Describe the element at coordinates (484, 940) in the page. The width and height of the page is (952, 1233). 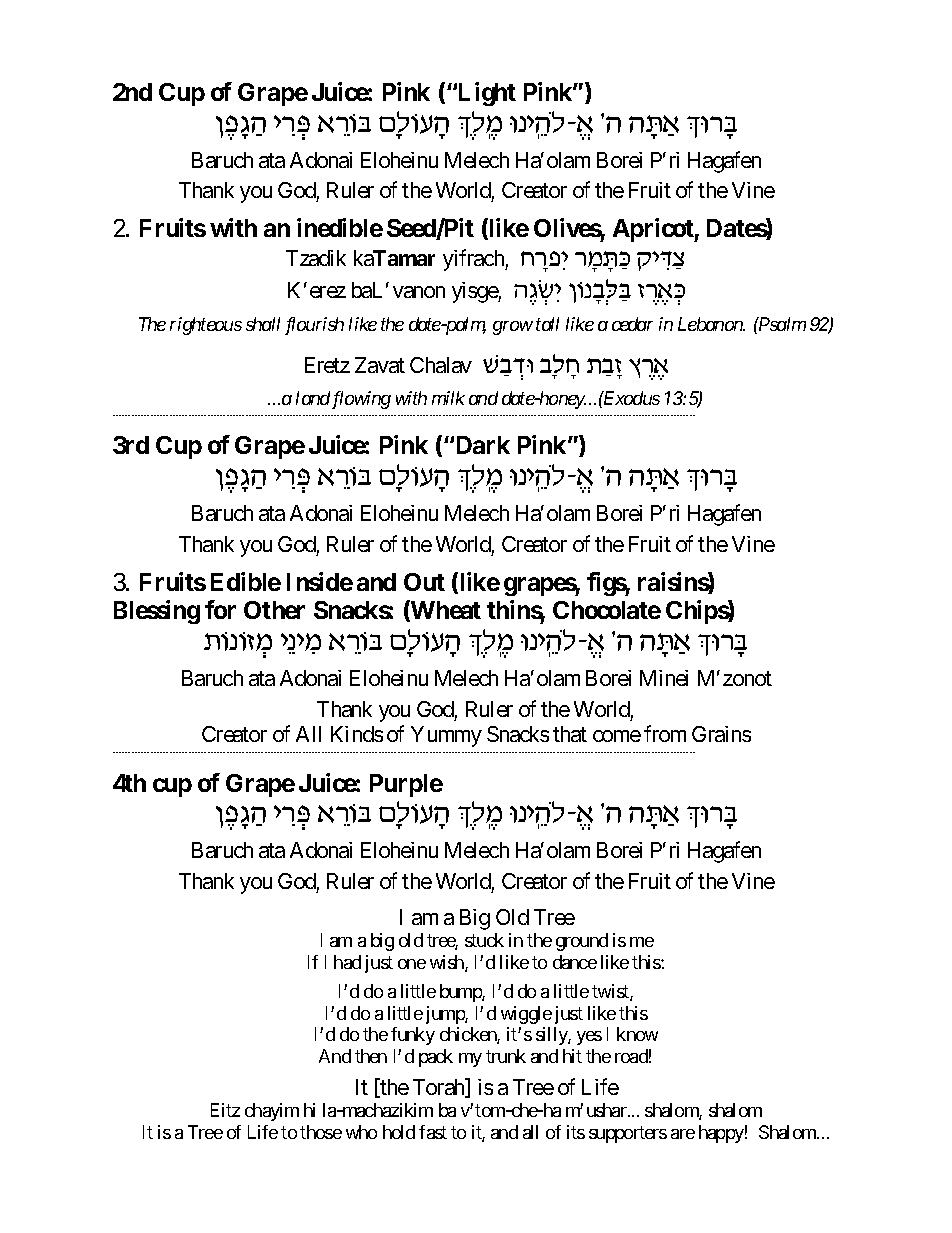
I see `stuck` at that location.
